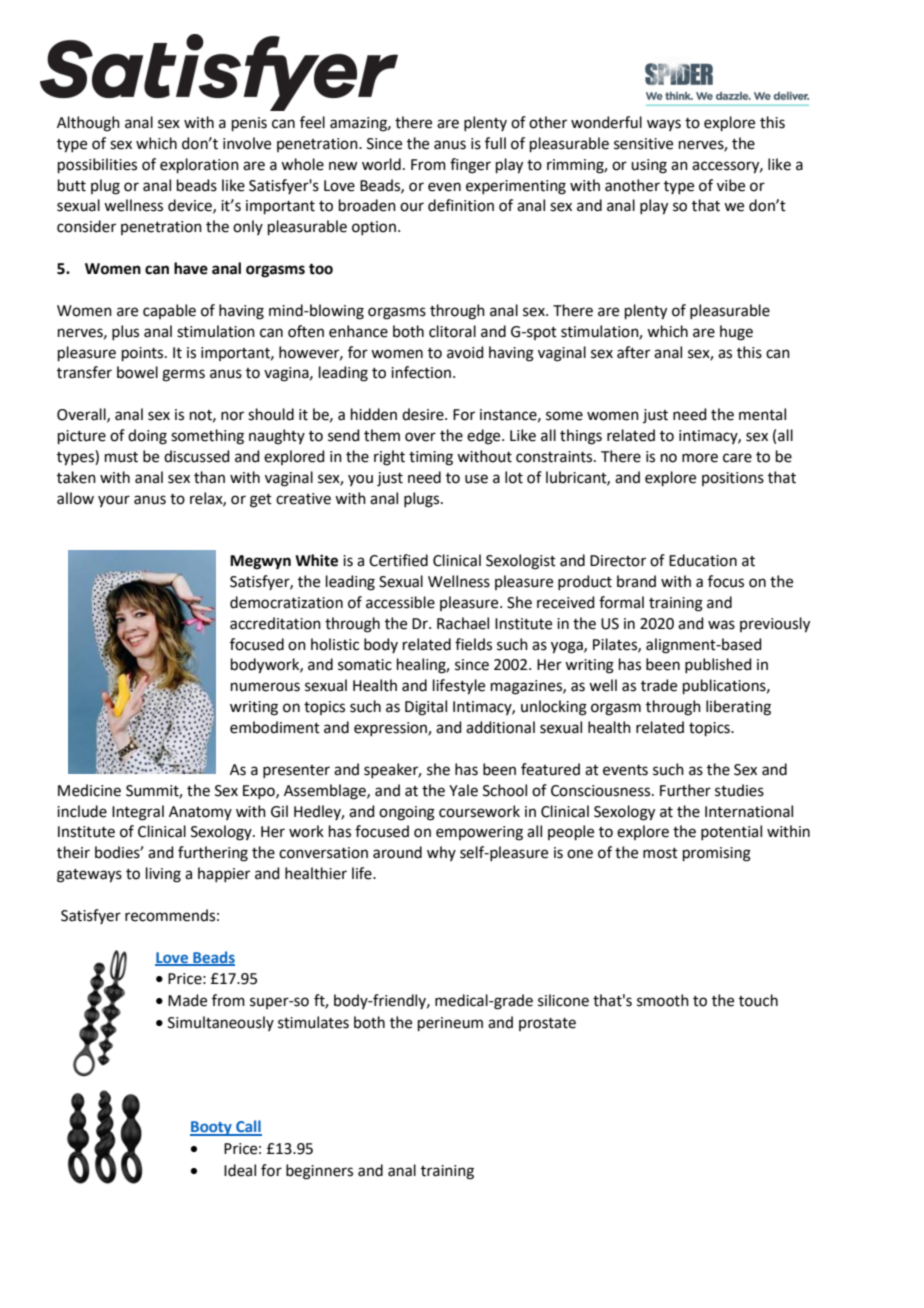 The image size is (924, 1308). I want to click on your, so click(114, 501).
